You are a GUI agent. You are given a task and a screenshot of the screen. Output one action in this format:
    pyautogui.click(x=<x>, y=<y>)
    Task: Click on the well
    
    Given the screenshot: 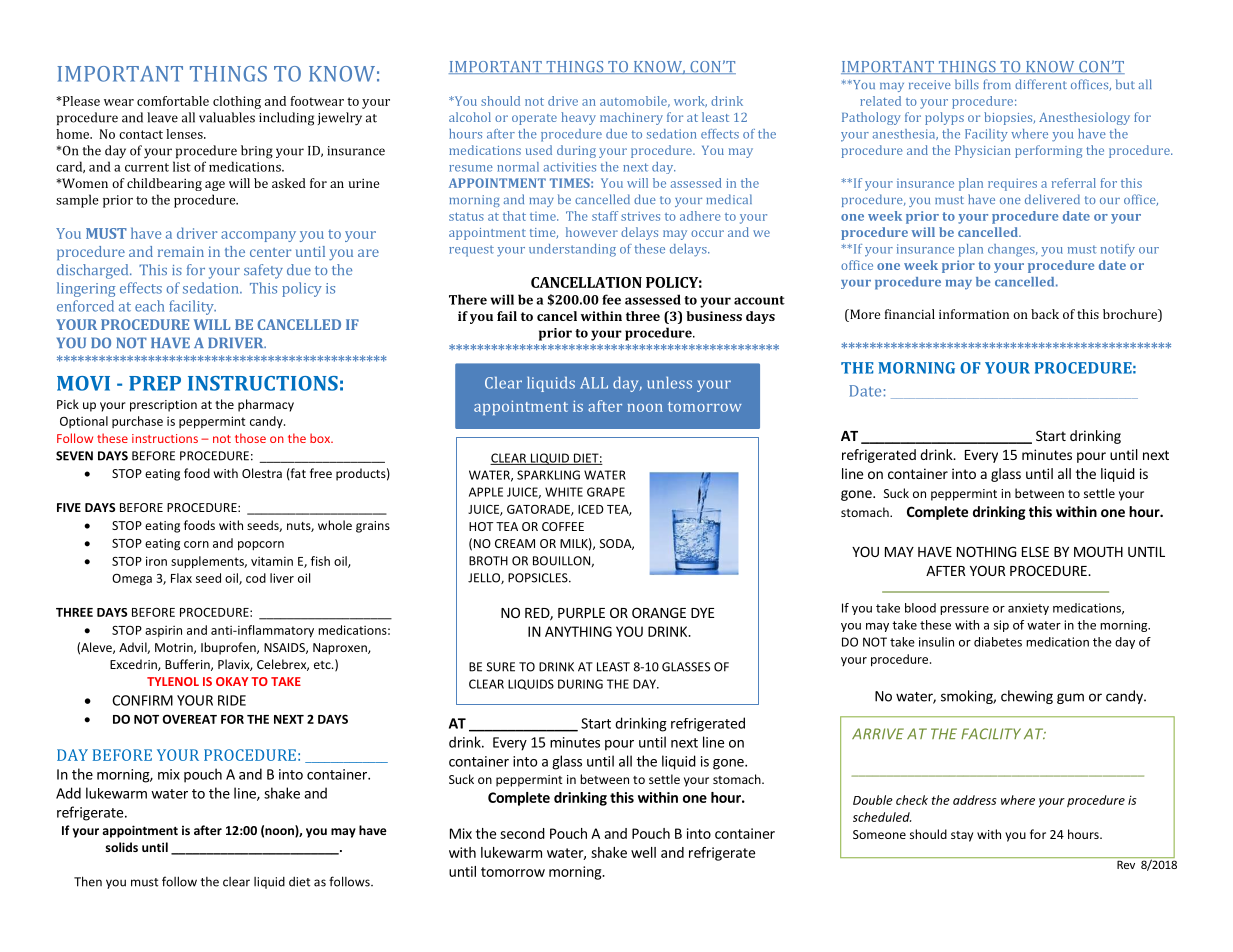 What is the action you would take?
    pyautogui.click(x=643, y=852)
